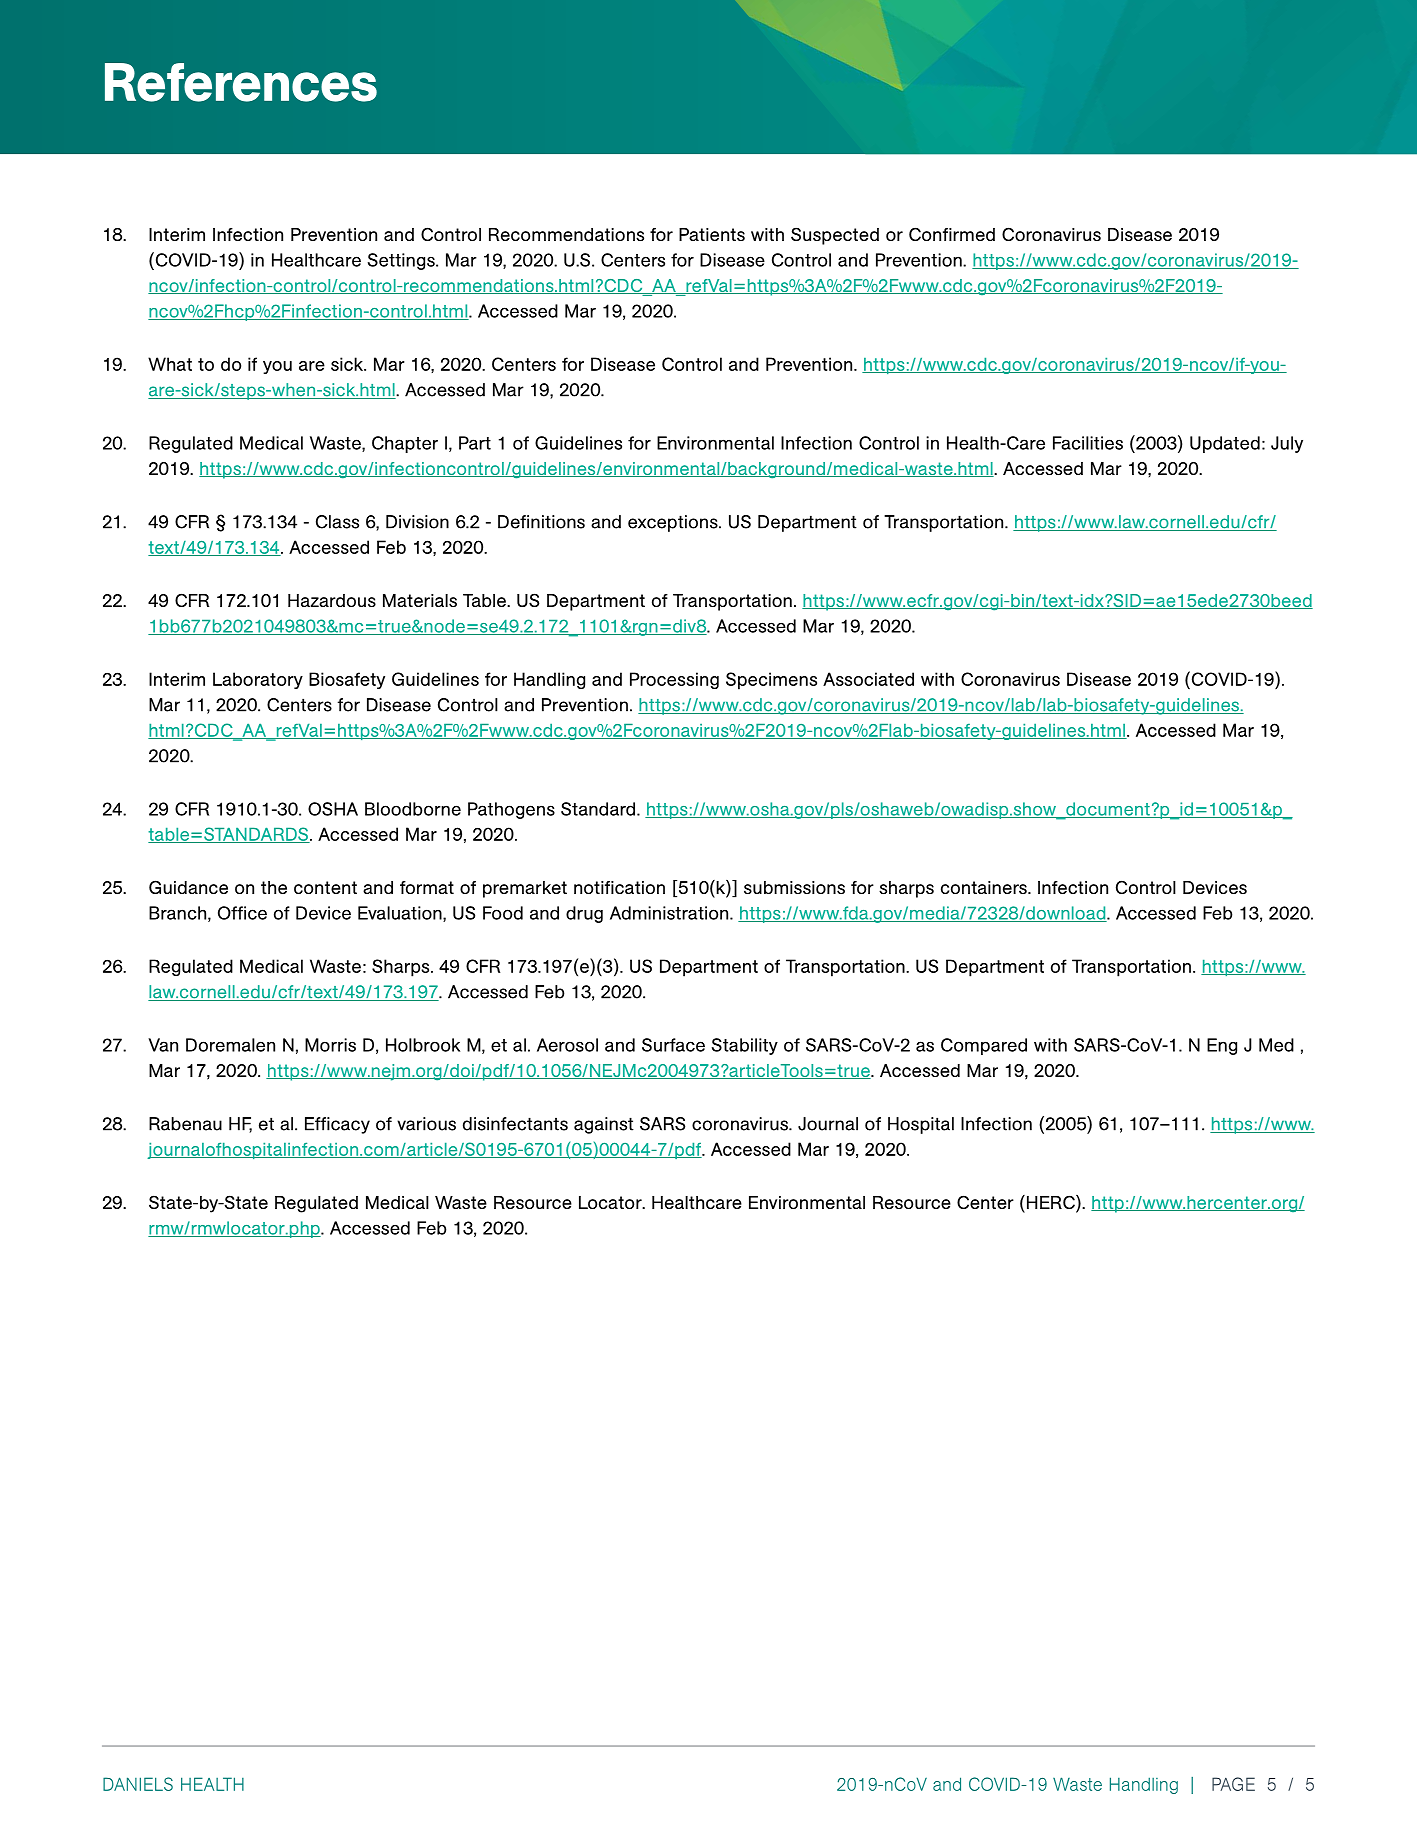  Describe the element at coordinates (674, 523) in the screenshot. I see `exceptions` at that location.
